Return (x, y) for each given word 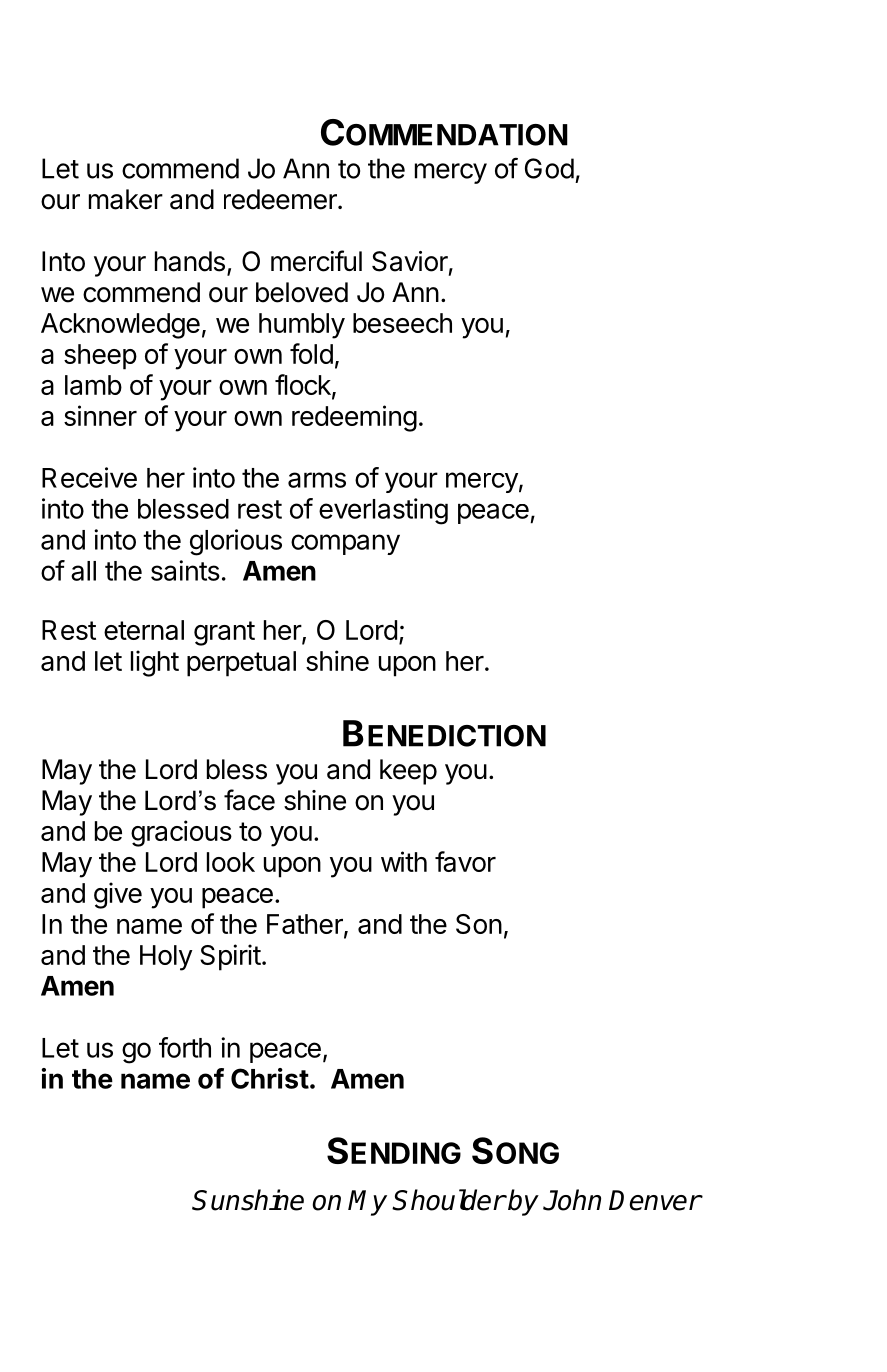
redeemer (281, 199)
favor (465, 861)
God (549, 168)
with (404, 861)
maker (126, 199)
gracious (181, 833)
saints (185, 570)
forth (185, 1047)
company (345, 544)
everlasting (383, 511)
